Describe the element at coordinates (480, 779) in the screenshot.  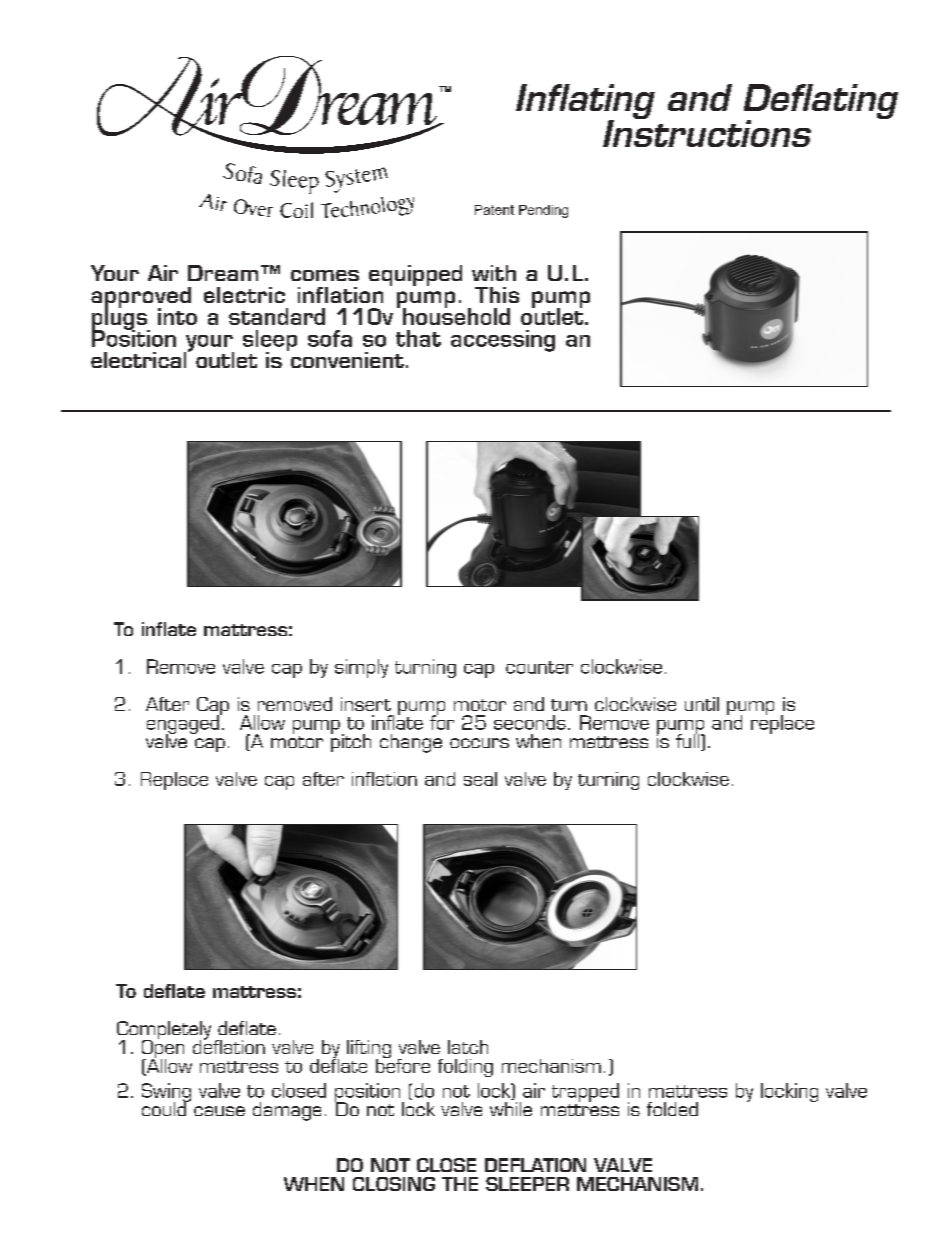
I see `seal` at that location.
